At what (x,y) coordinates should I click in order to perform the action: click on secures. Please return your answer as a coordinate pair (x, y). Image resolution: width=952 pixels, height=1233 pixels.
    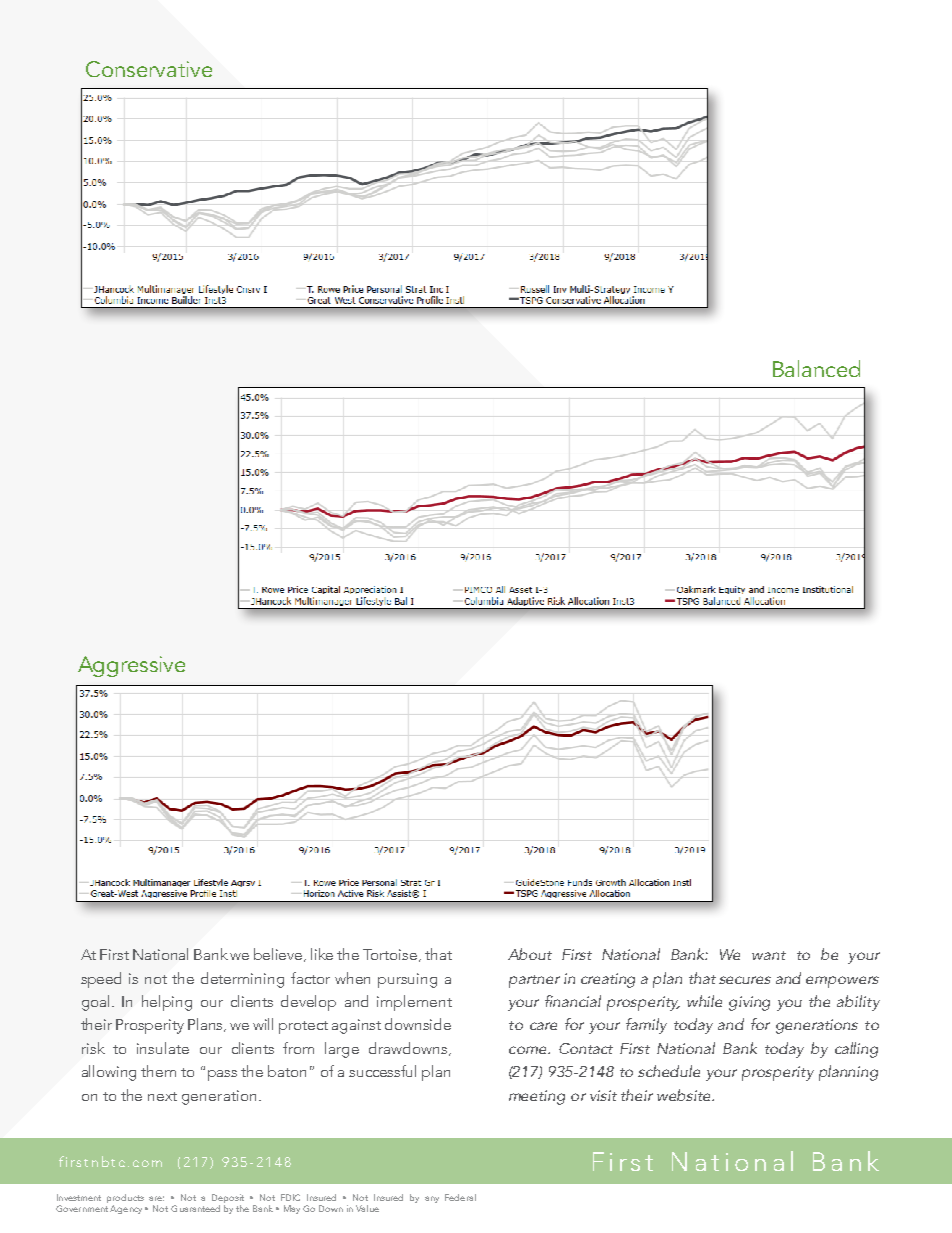
    Looking at the image, I should click on (745, 980).
